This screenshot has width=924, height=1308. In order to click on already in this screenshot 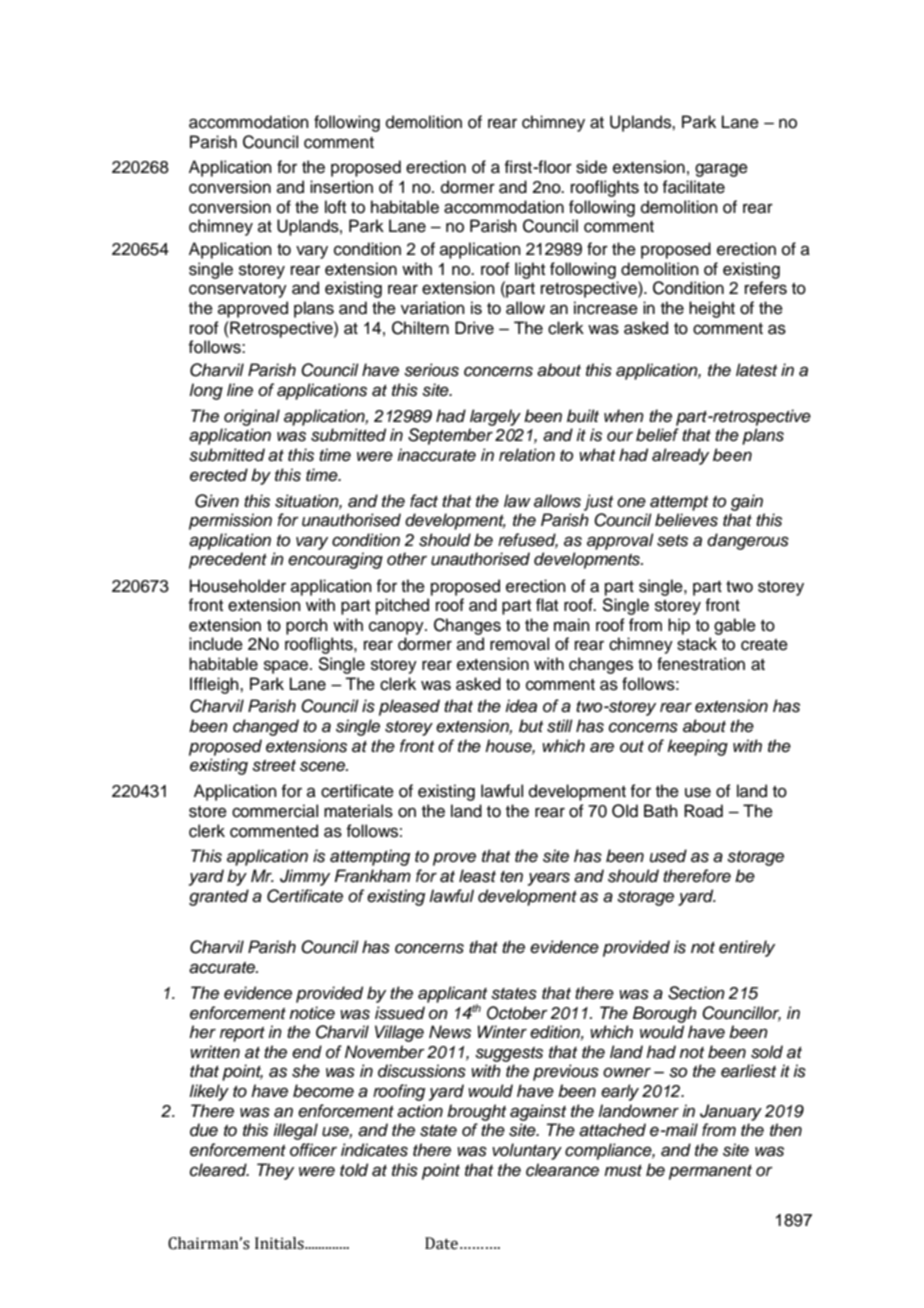, I will do `click(680, 456)`.
